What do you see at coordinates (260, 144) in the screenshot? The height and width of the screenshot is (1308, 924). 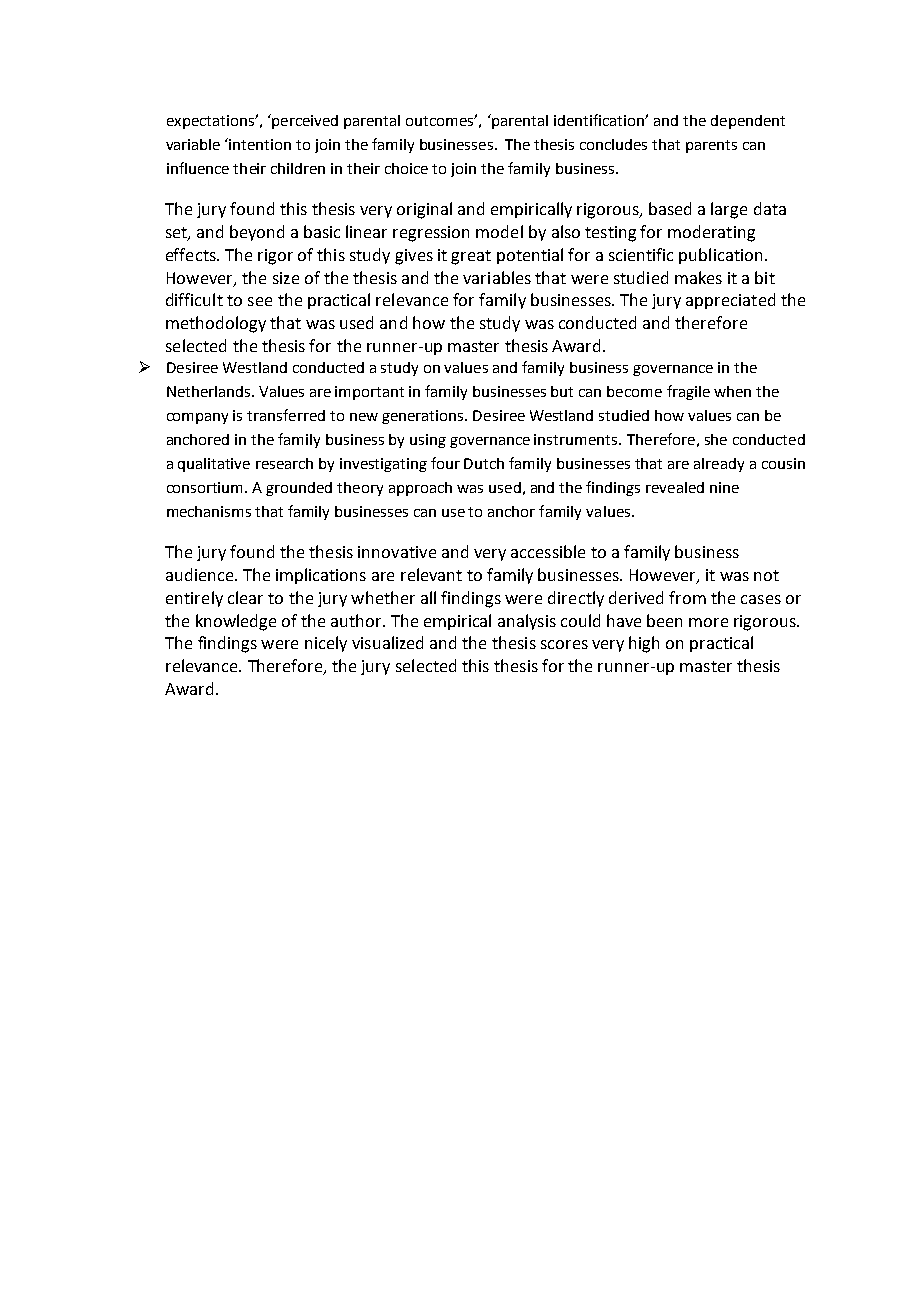 I see `intention` at bounding box center [260, 144].
